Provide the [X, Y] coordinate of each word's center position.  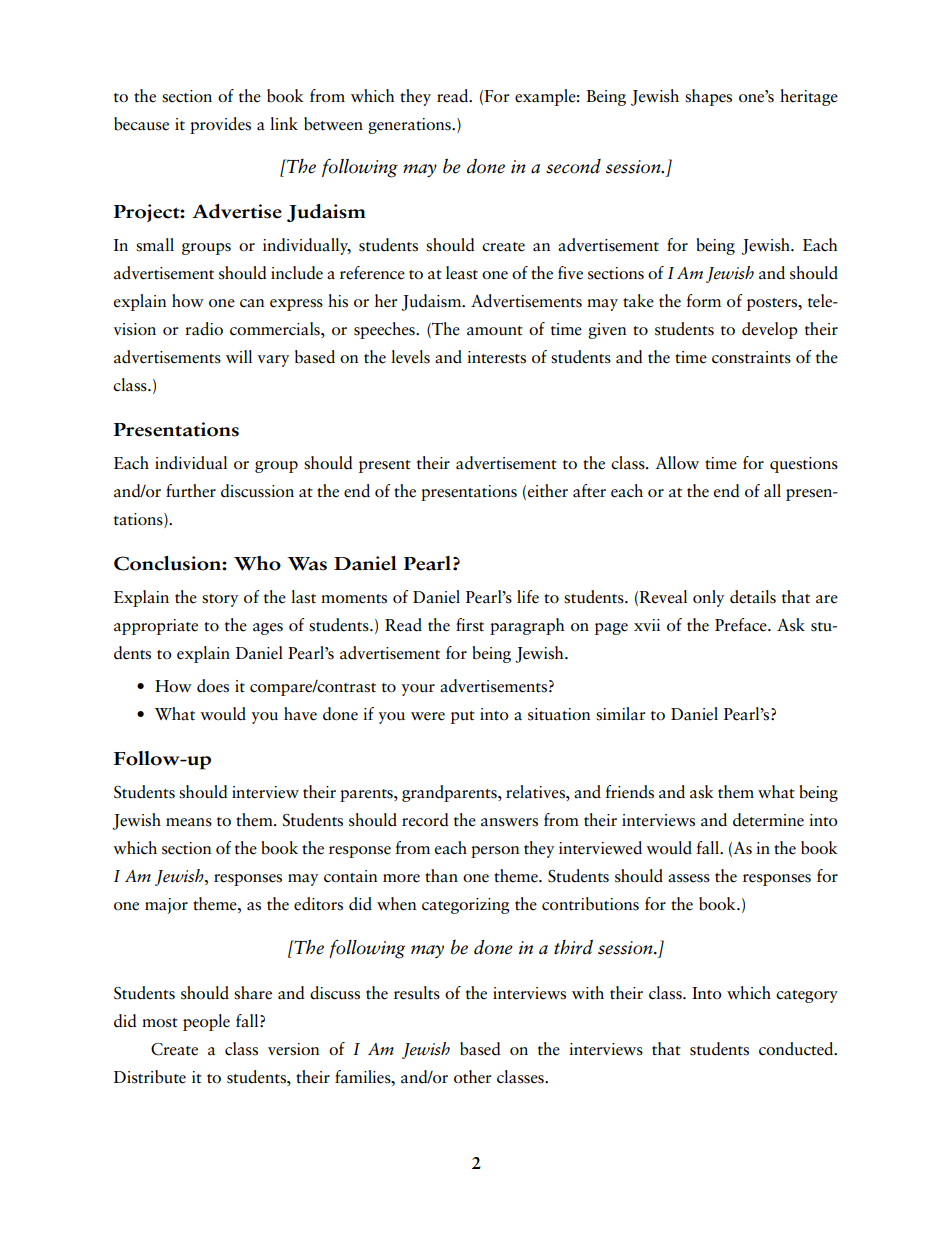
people [206, 1022]
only [708, 598]
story [220, 600]
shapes [708, 97]
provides [220, 125]
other [473, 1077]
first [470, 625]
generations [410, 126]
